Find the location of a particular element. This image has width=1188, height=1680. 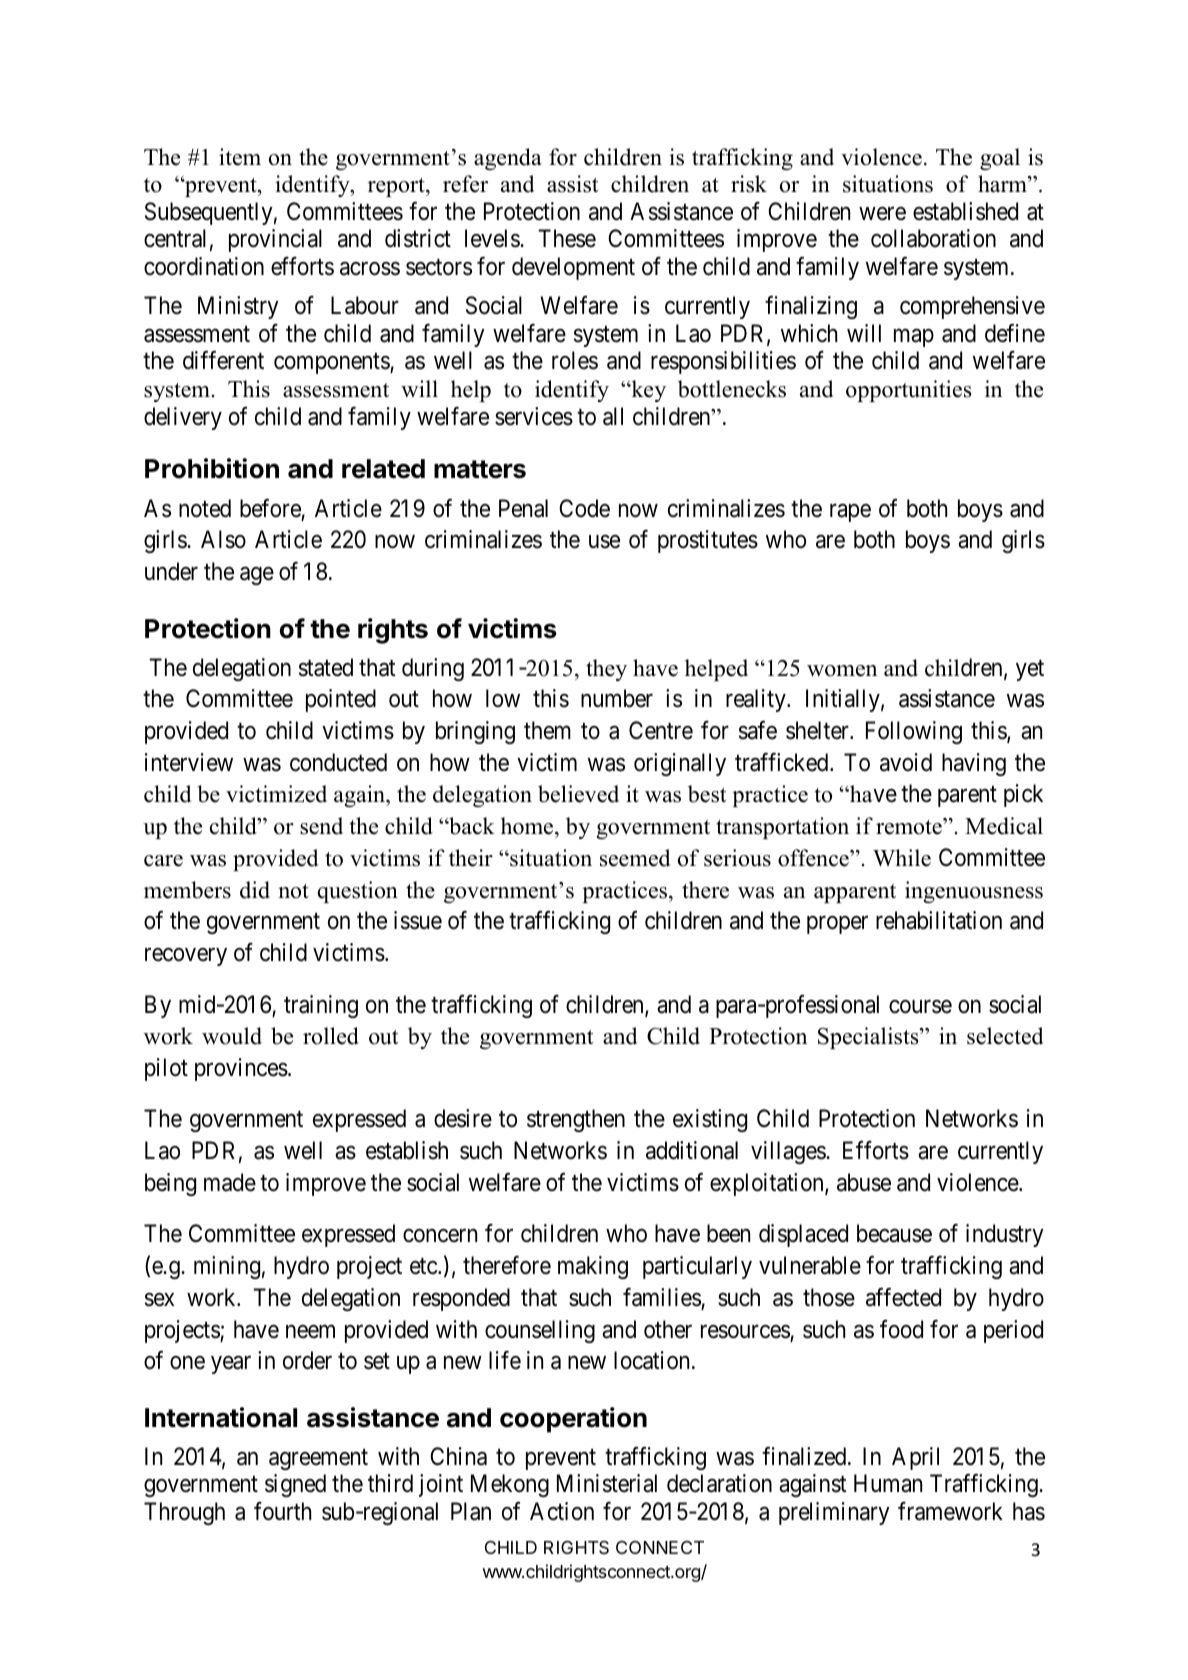

abuse is located at coordinates (864, 1182).
